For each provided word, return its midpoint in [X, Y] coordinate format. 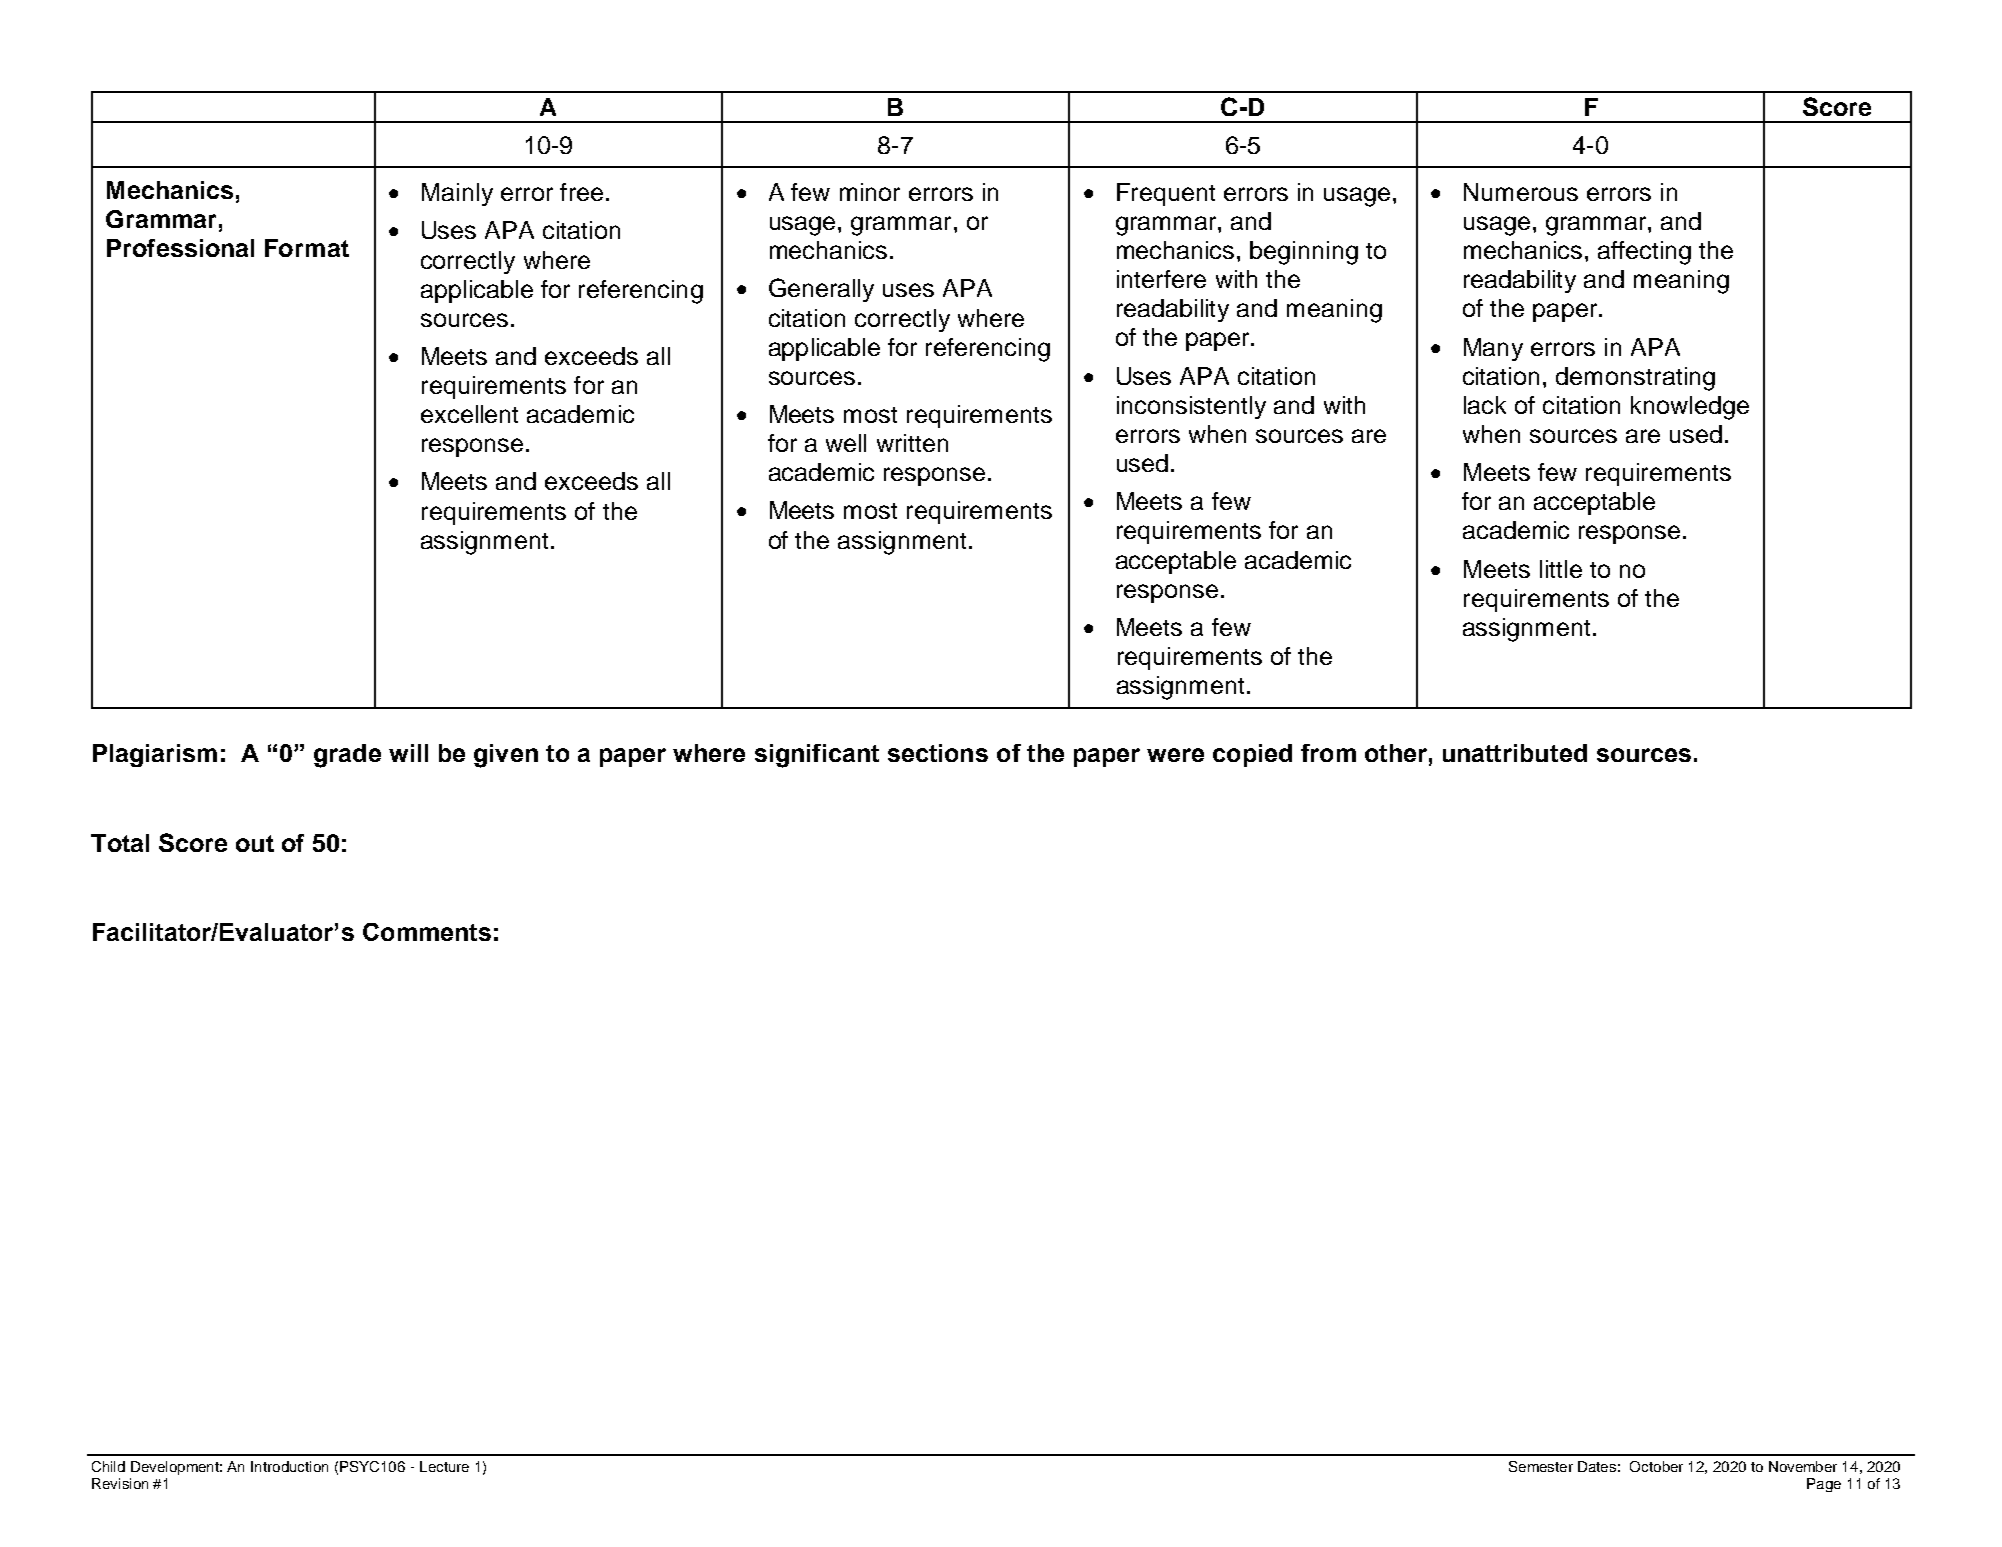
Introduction [289, 1466]
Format [307, 248]
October [1656, 1466]
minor [870, 192]
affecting [1644, 253]
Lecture [444, 1466]
